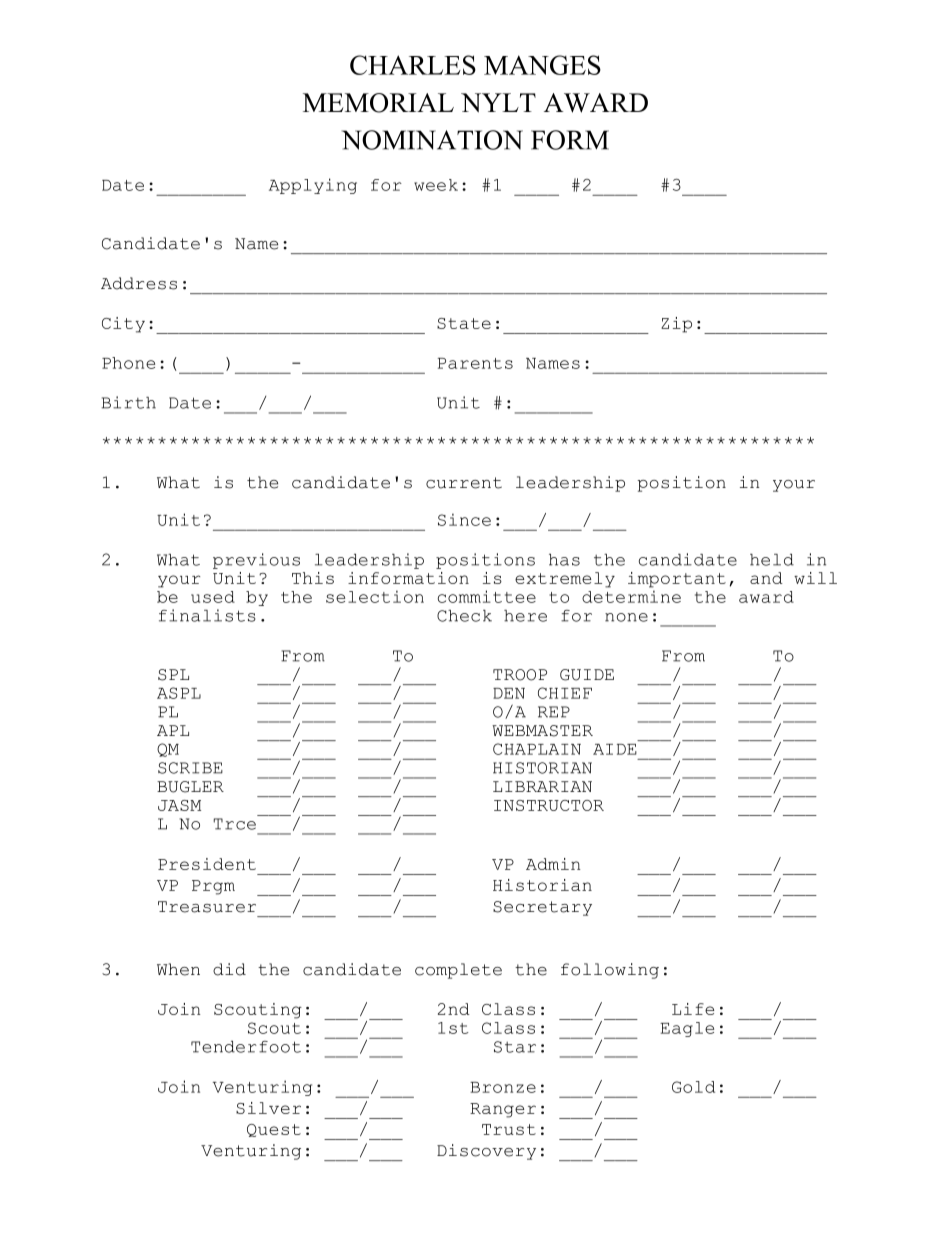  What do you see at coordinates (436, 185) in the document?
I see `week` at bounding box center [436, 185].
